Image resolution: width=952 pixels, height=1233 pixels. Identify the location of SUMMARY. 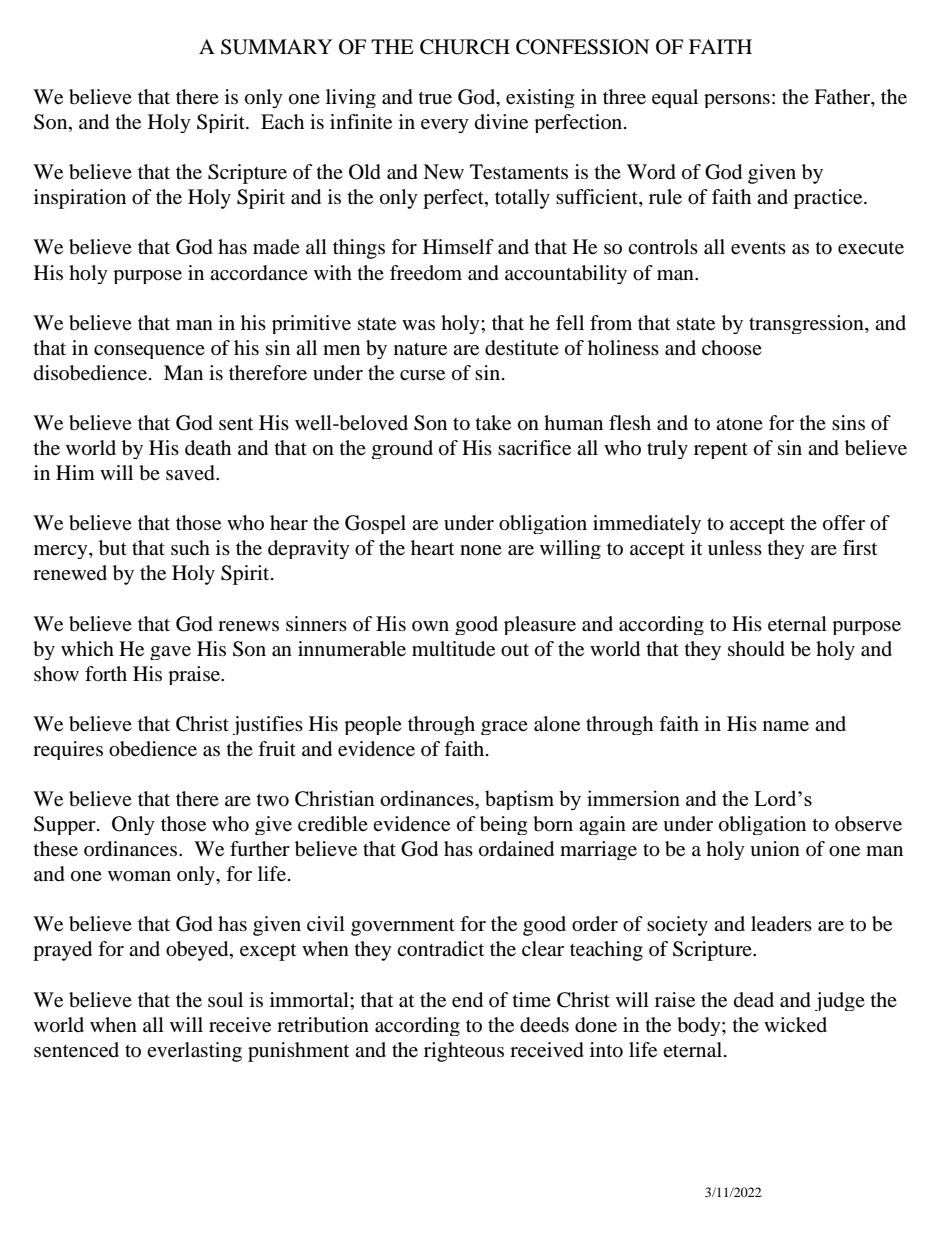
(276, 47).
